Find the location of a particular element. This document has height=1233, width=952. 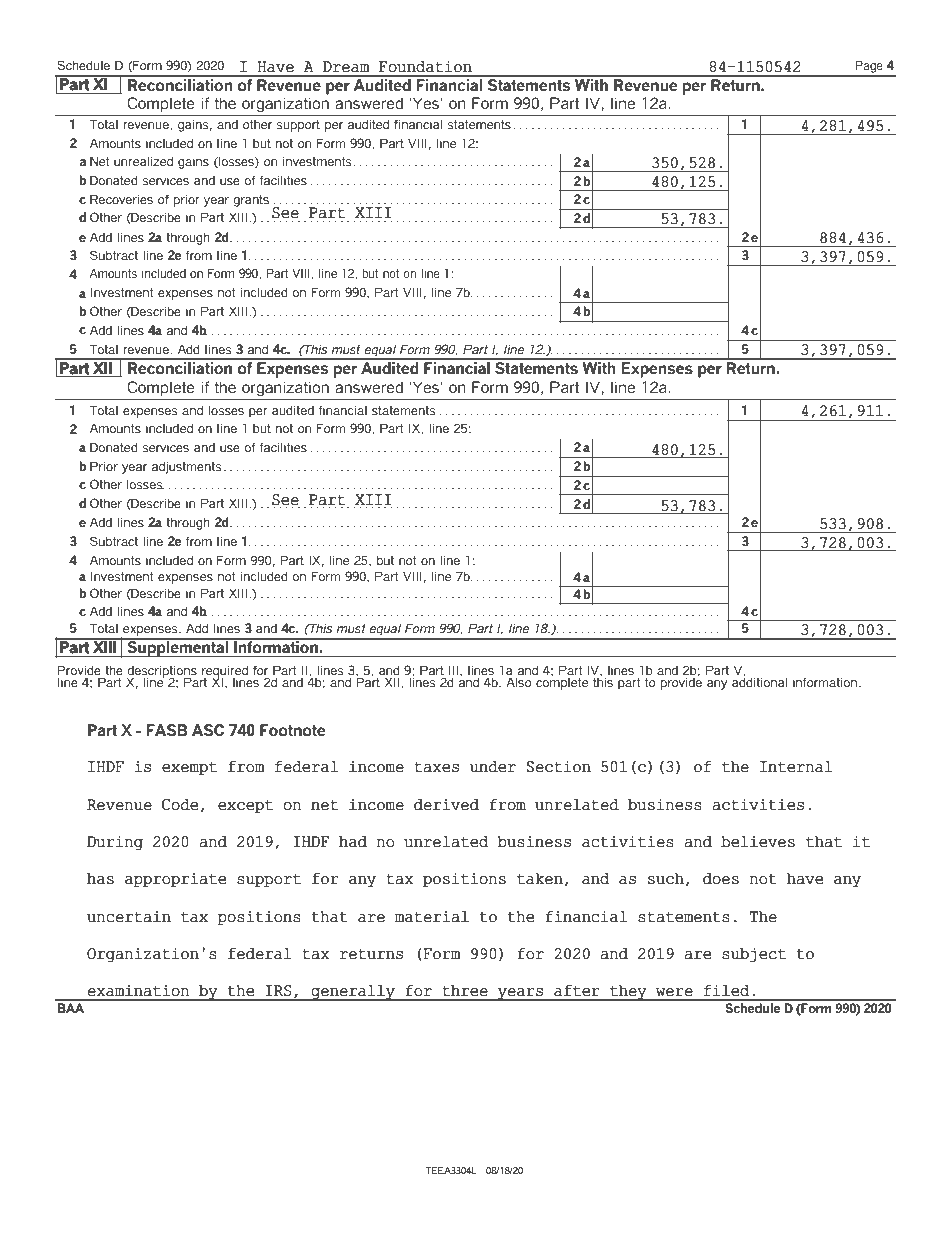

Also is located at coordinates (519, 682).
